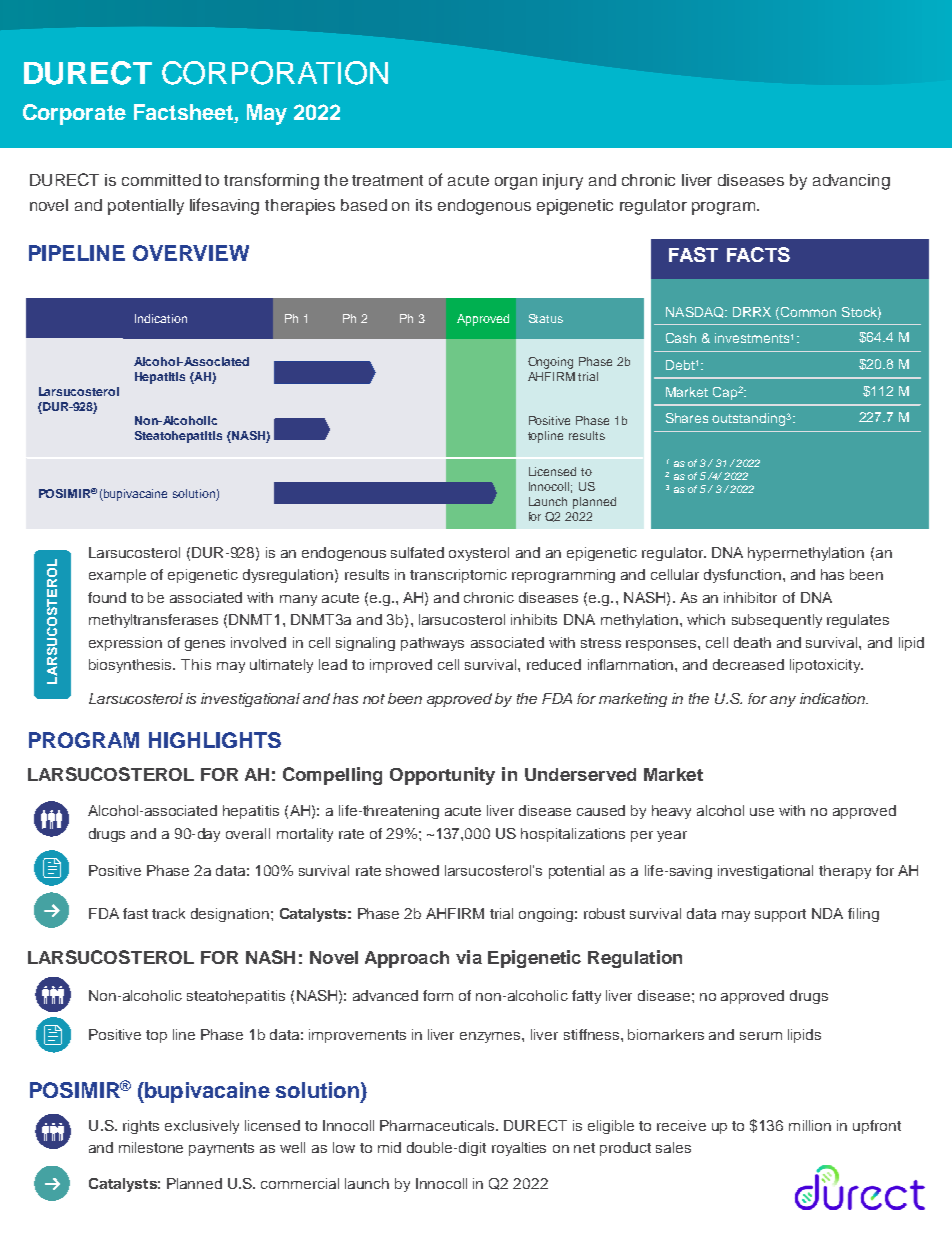  Describe the element at coordinates (275, 73) in the screenshot. I see `CORPORATION` at that location.
